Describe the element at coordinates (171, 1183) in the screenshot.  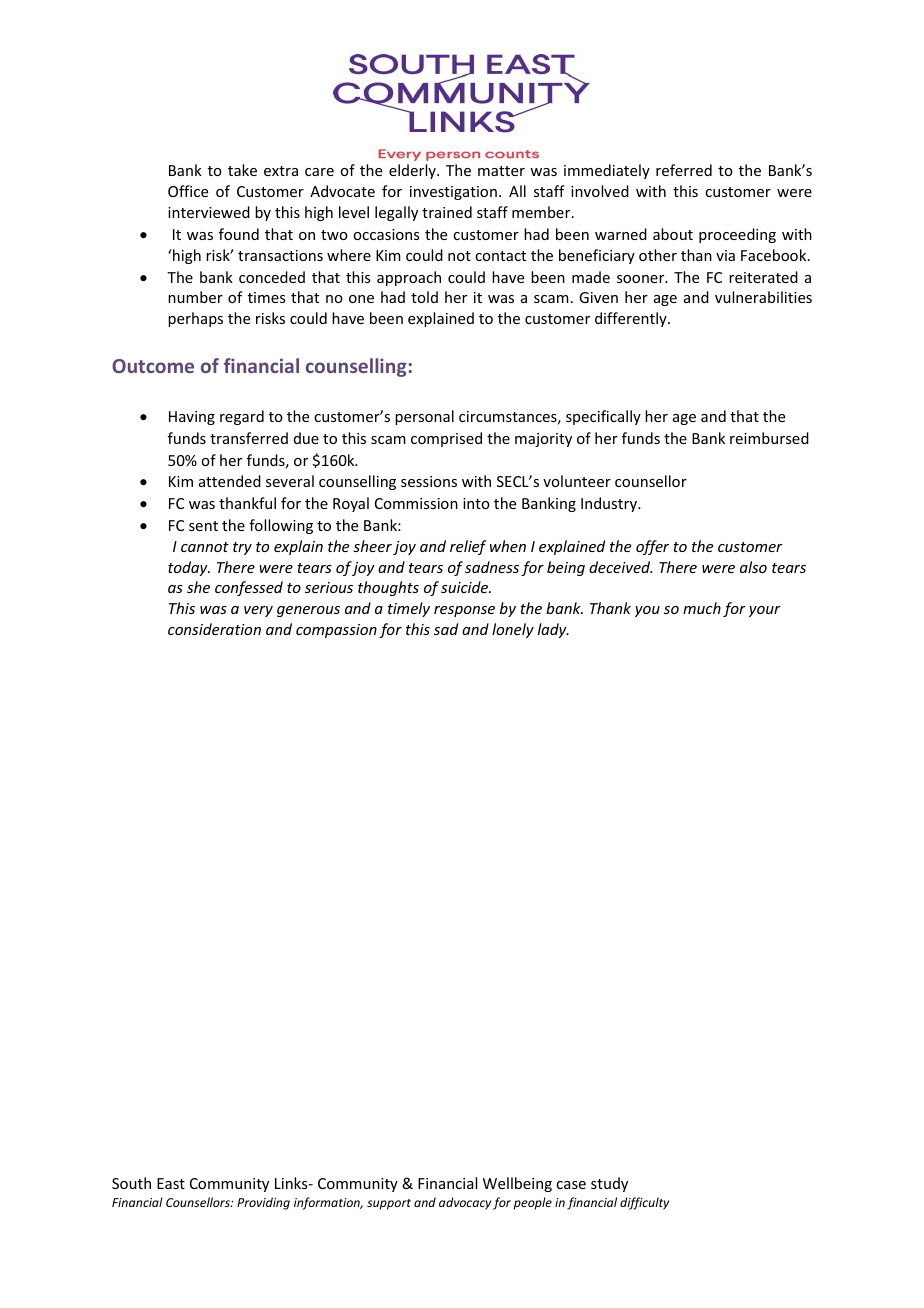
I see `East` at that location.
